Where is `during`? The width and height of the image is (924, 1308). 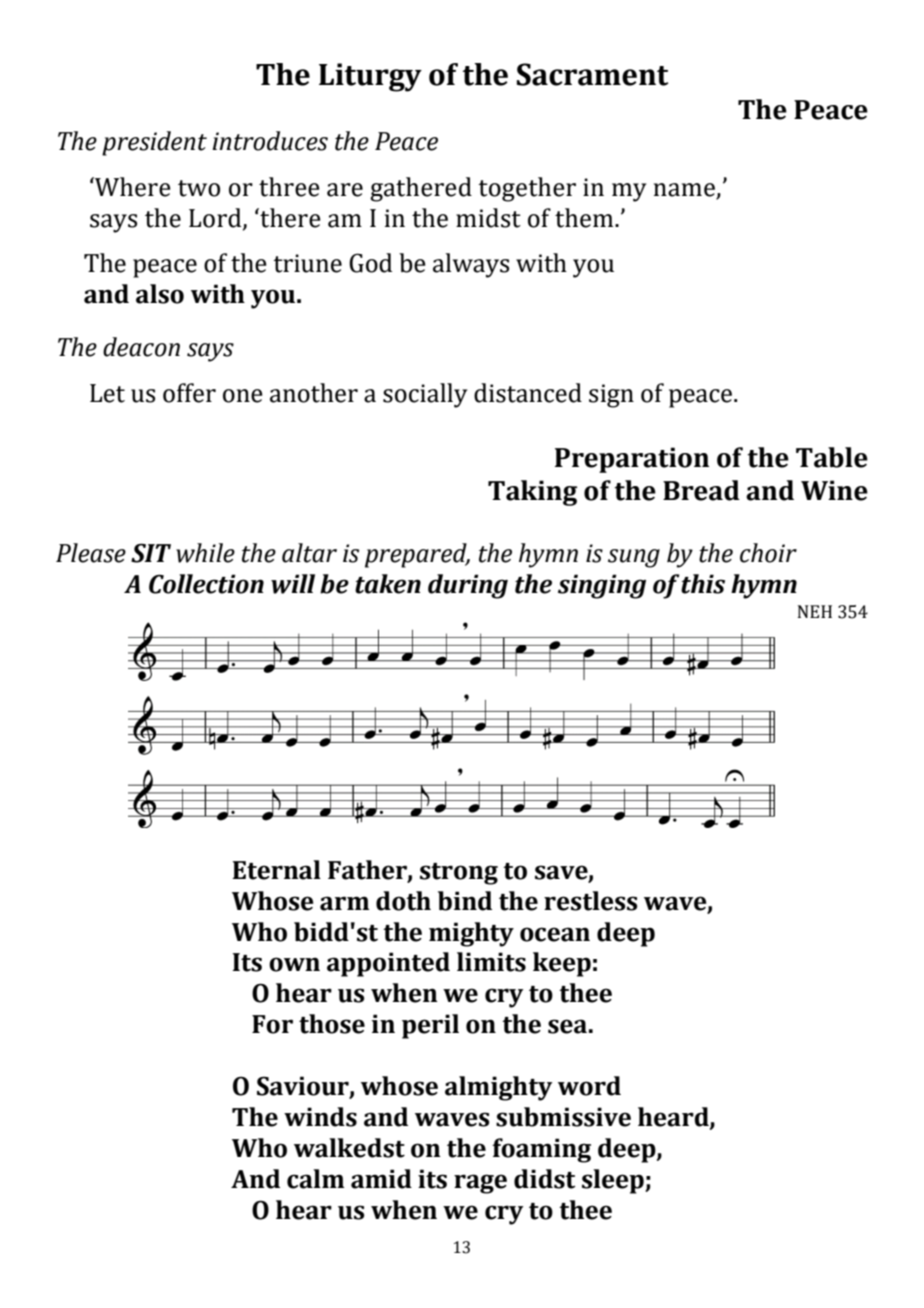
during is located at coordinates (468, 586).
